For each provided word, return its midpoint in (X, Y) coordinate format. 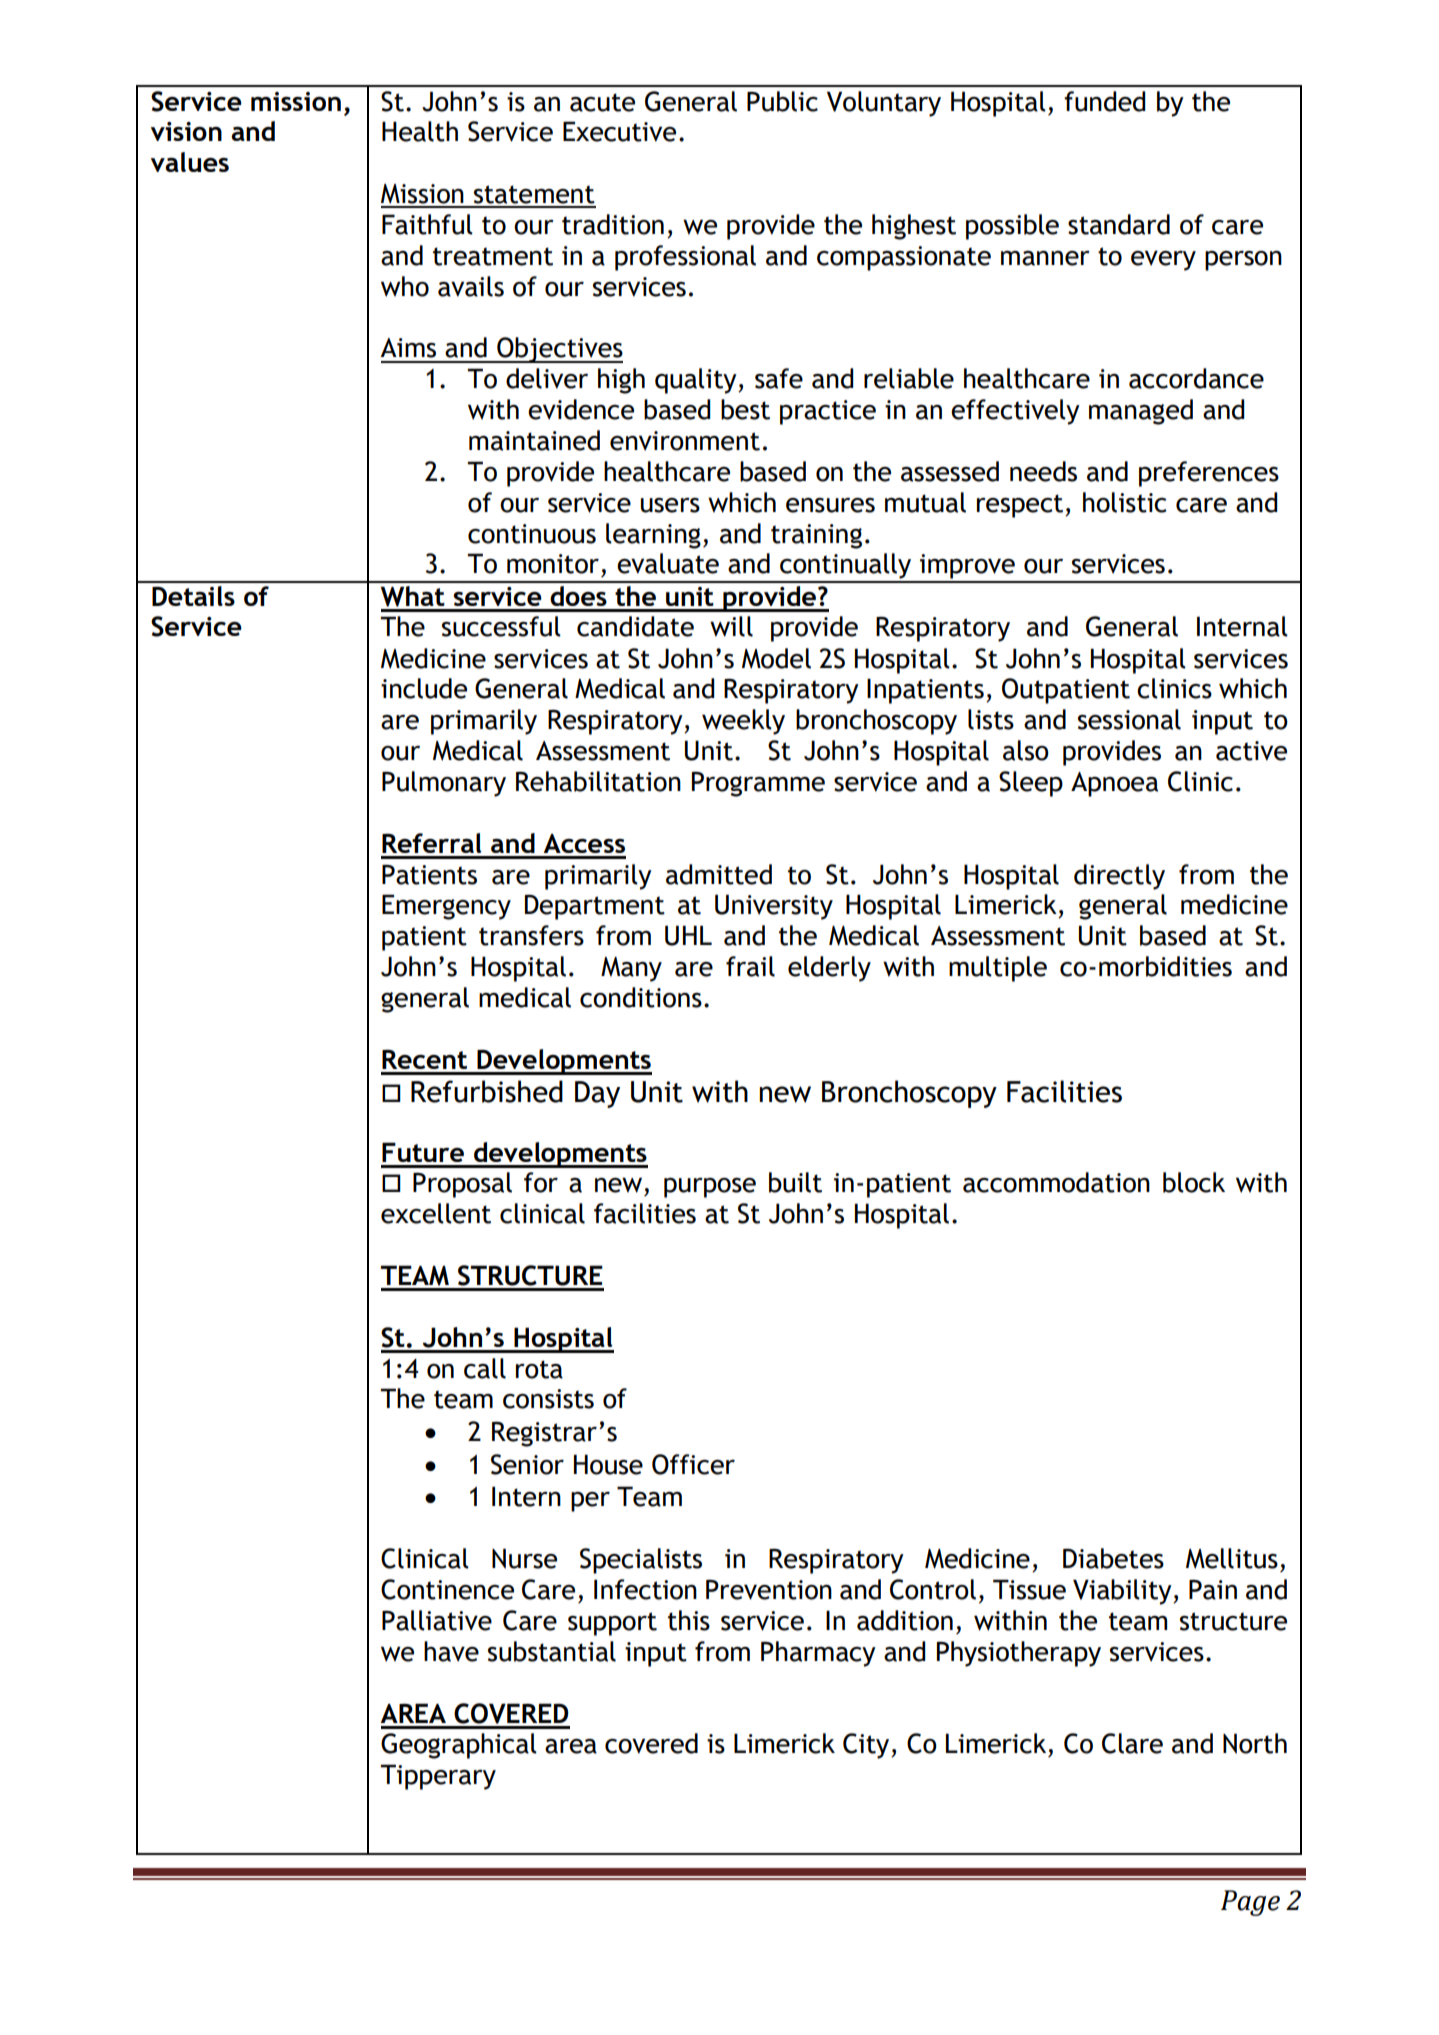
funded (1105, 101)
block (1194, 1182)
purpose (710, 1188)
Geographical (459, 1746)
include (424, 688)
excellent (436, 1213)
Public (782, 101)
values (190, 162)
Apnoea (1114, 784)
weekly (743, 722)
